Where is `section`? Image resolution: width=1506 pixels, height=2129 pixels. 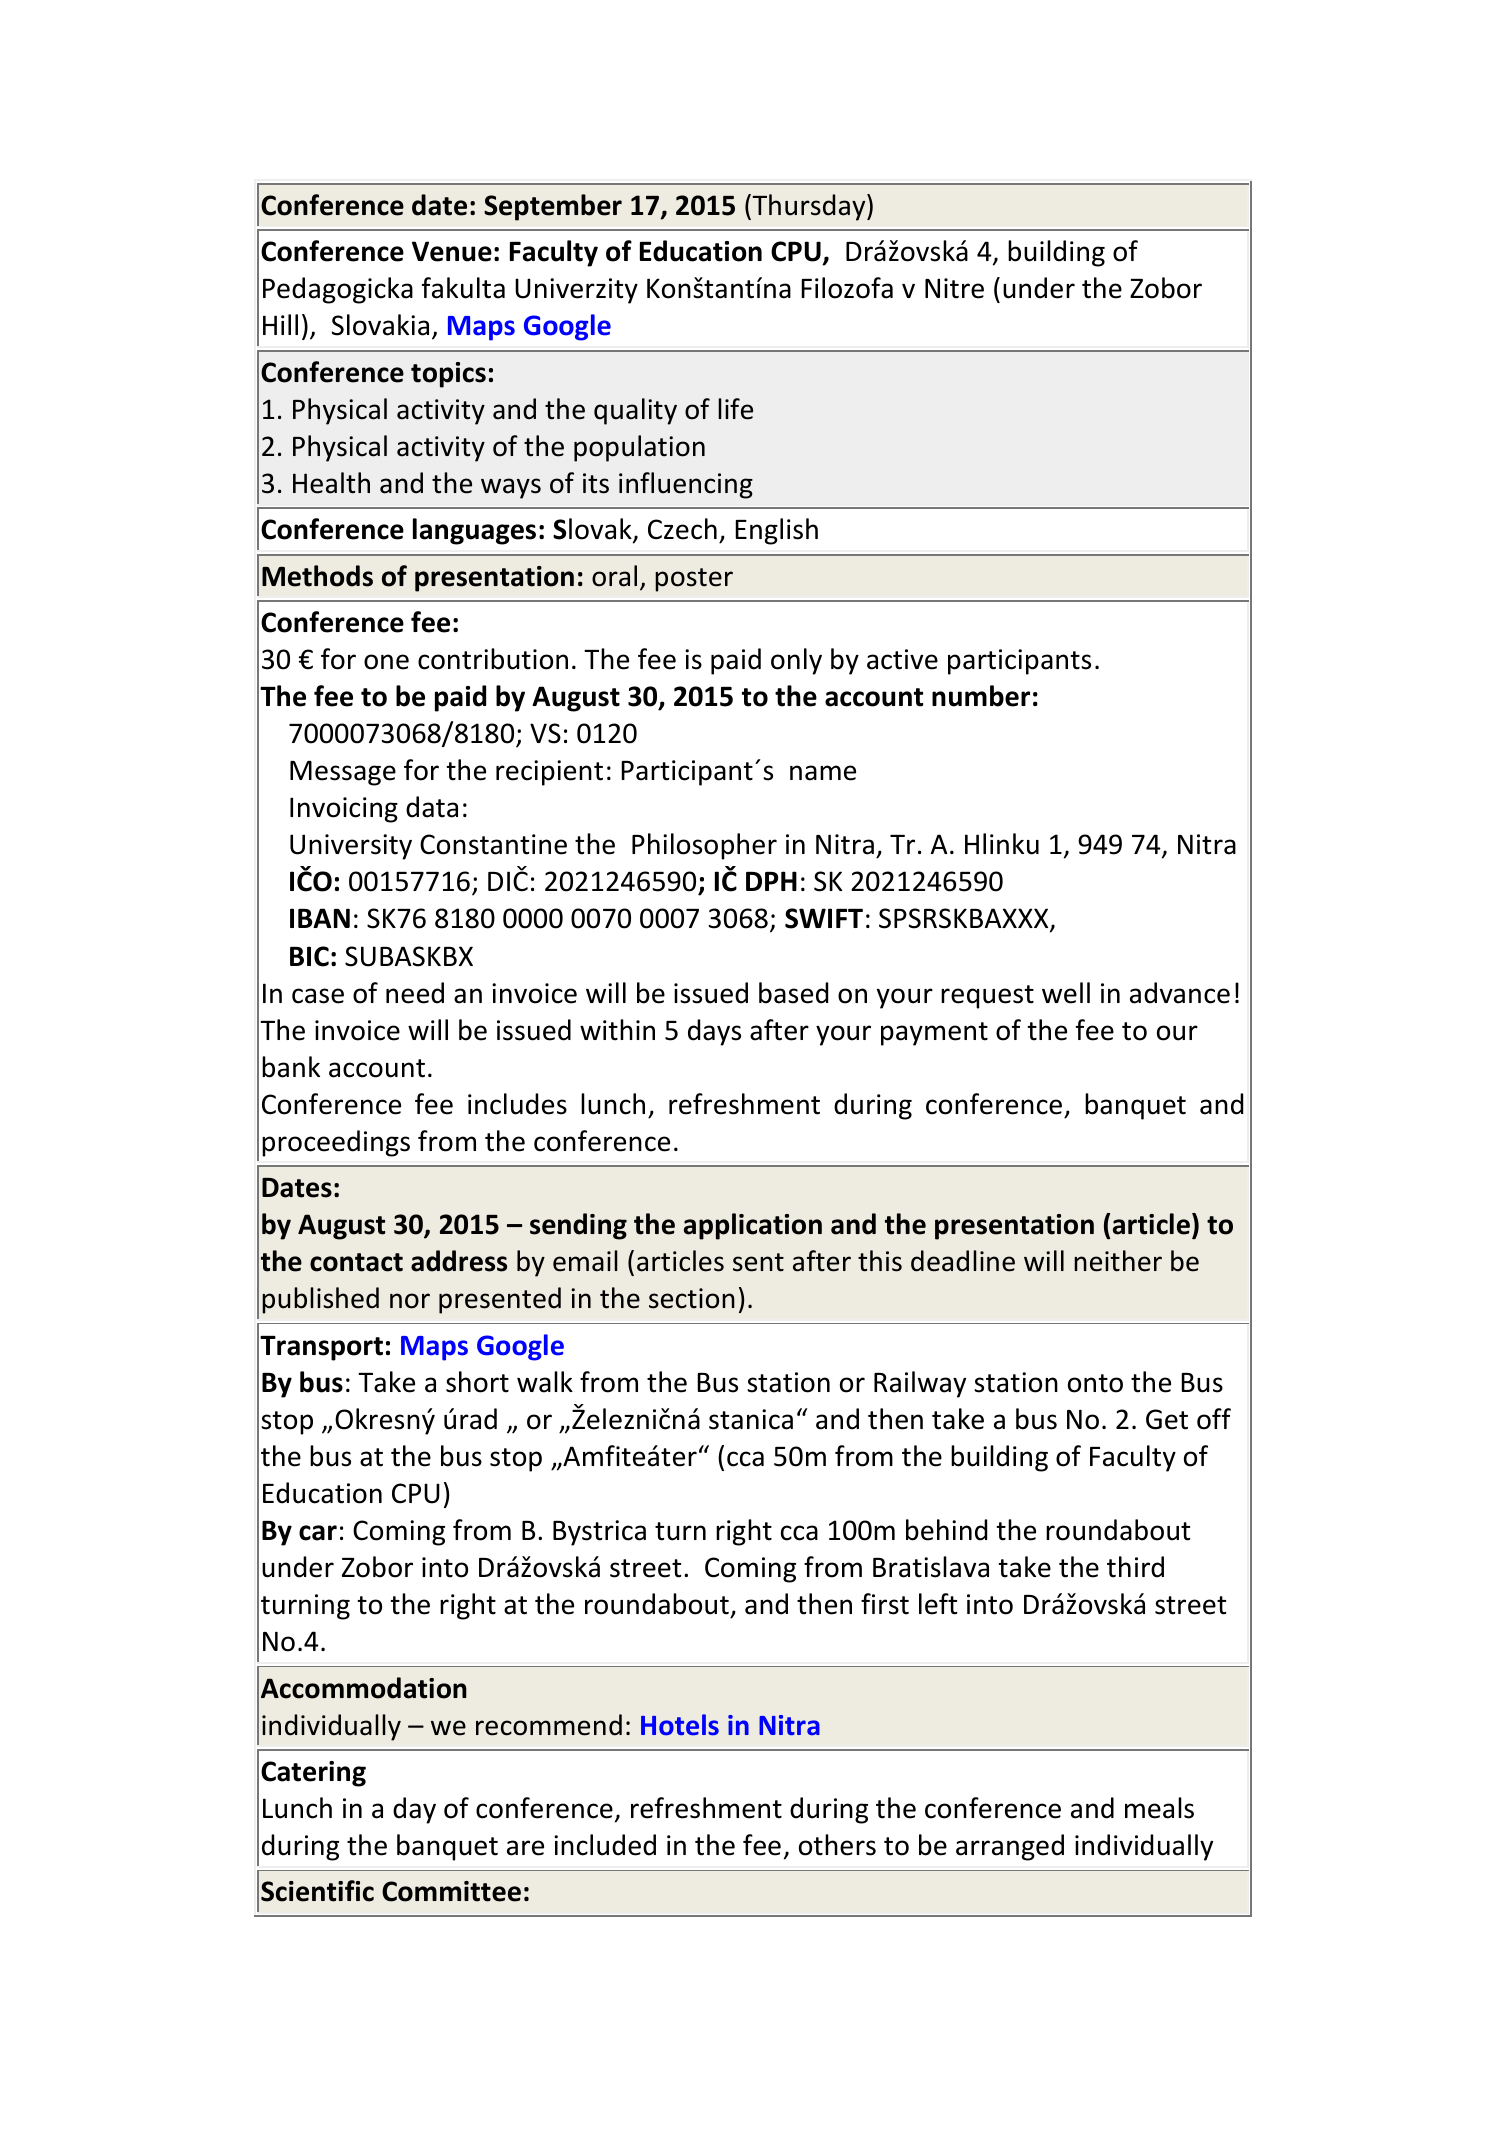
section is located at coordinates (692, 1298).
